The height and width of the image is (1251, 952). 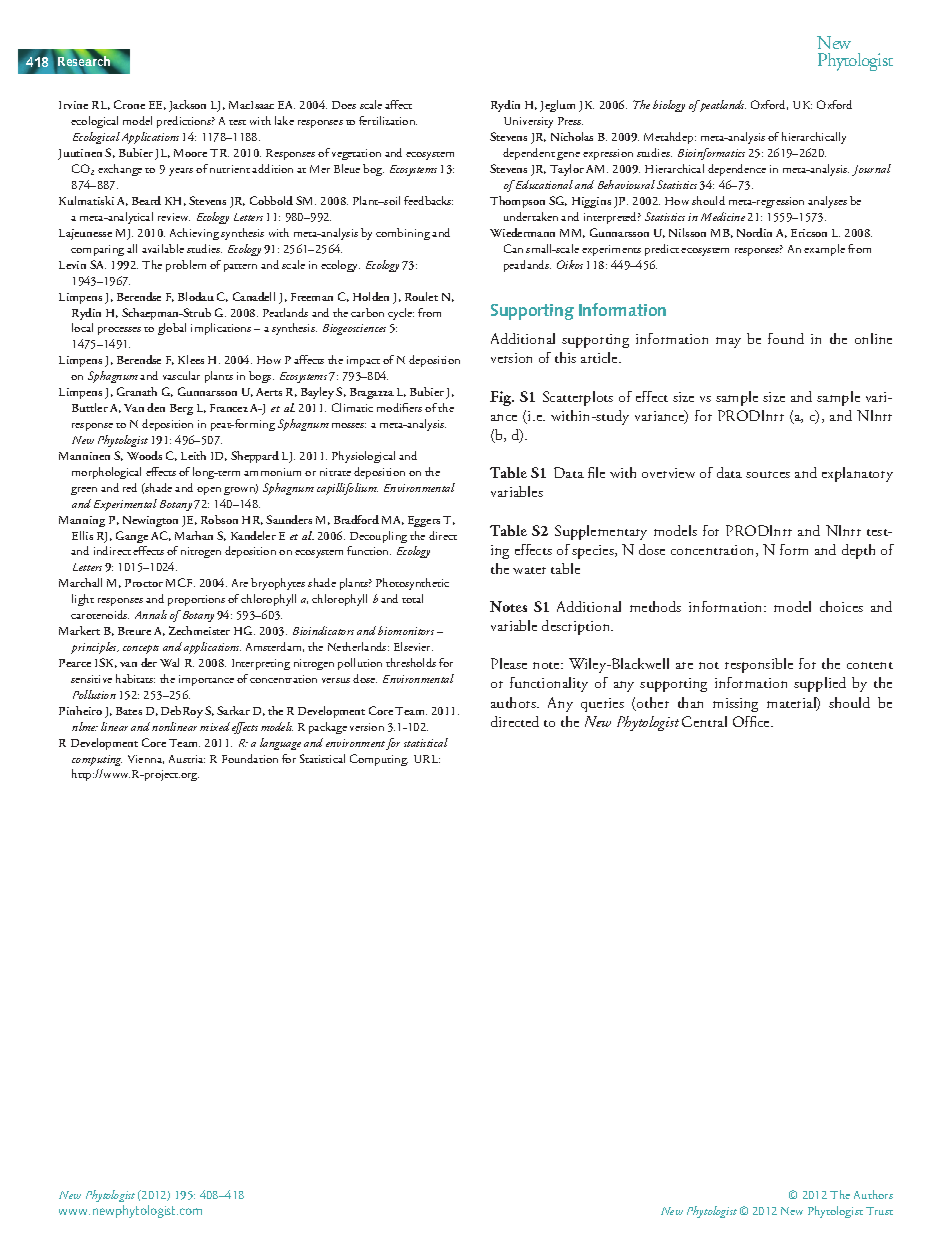 I want to click on Moore, so click(x=190, y=153).
